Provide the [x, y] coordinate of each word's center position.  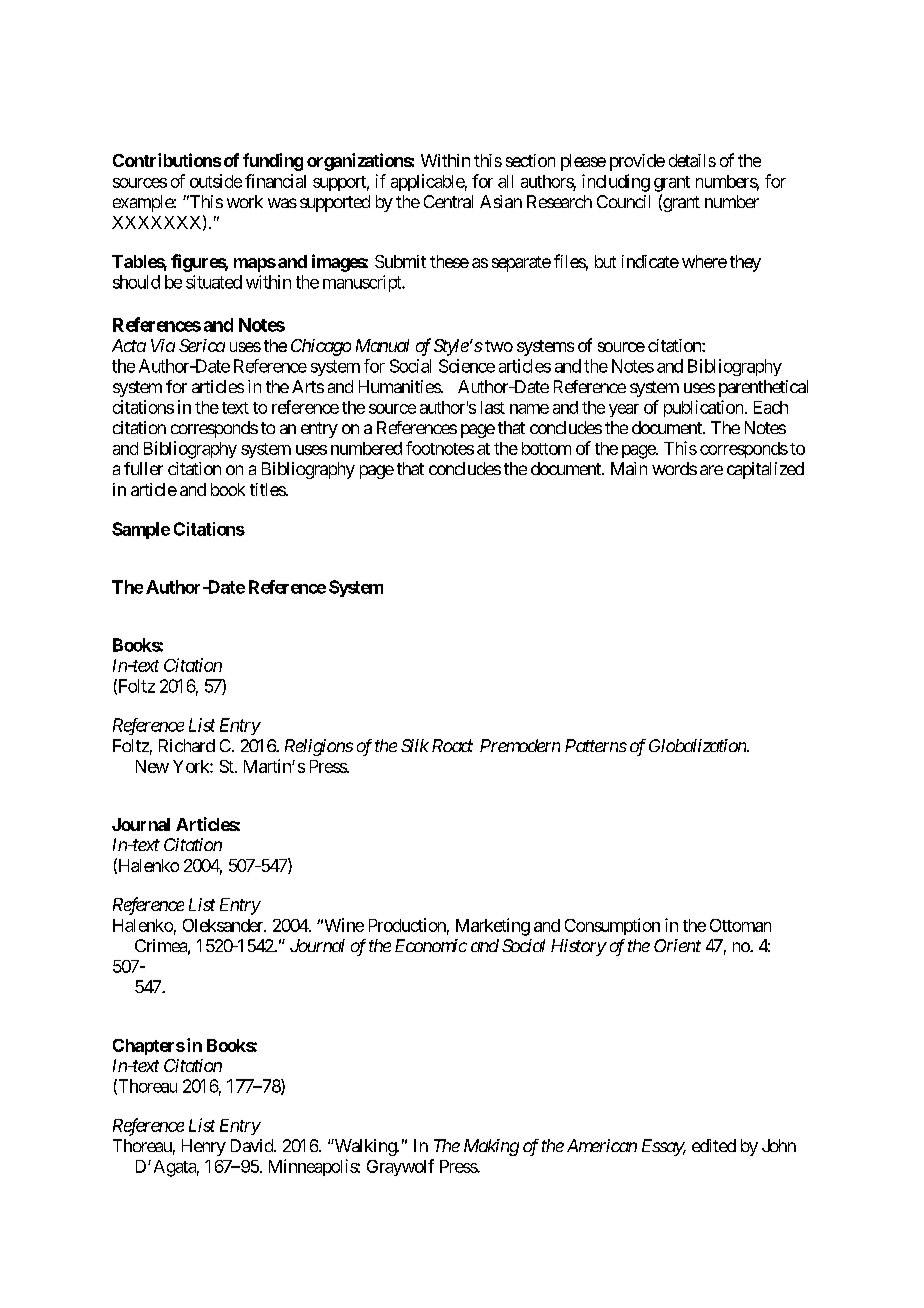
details [692, 160]
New [152, 766]
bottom [546, 448]
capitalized [765, 470]
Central [448, 201]
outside [216, 181]
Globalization [698, 745]
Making [491, 1147]
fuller [143, 468]
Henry [204, 1147]
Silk [415, 745]
